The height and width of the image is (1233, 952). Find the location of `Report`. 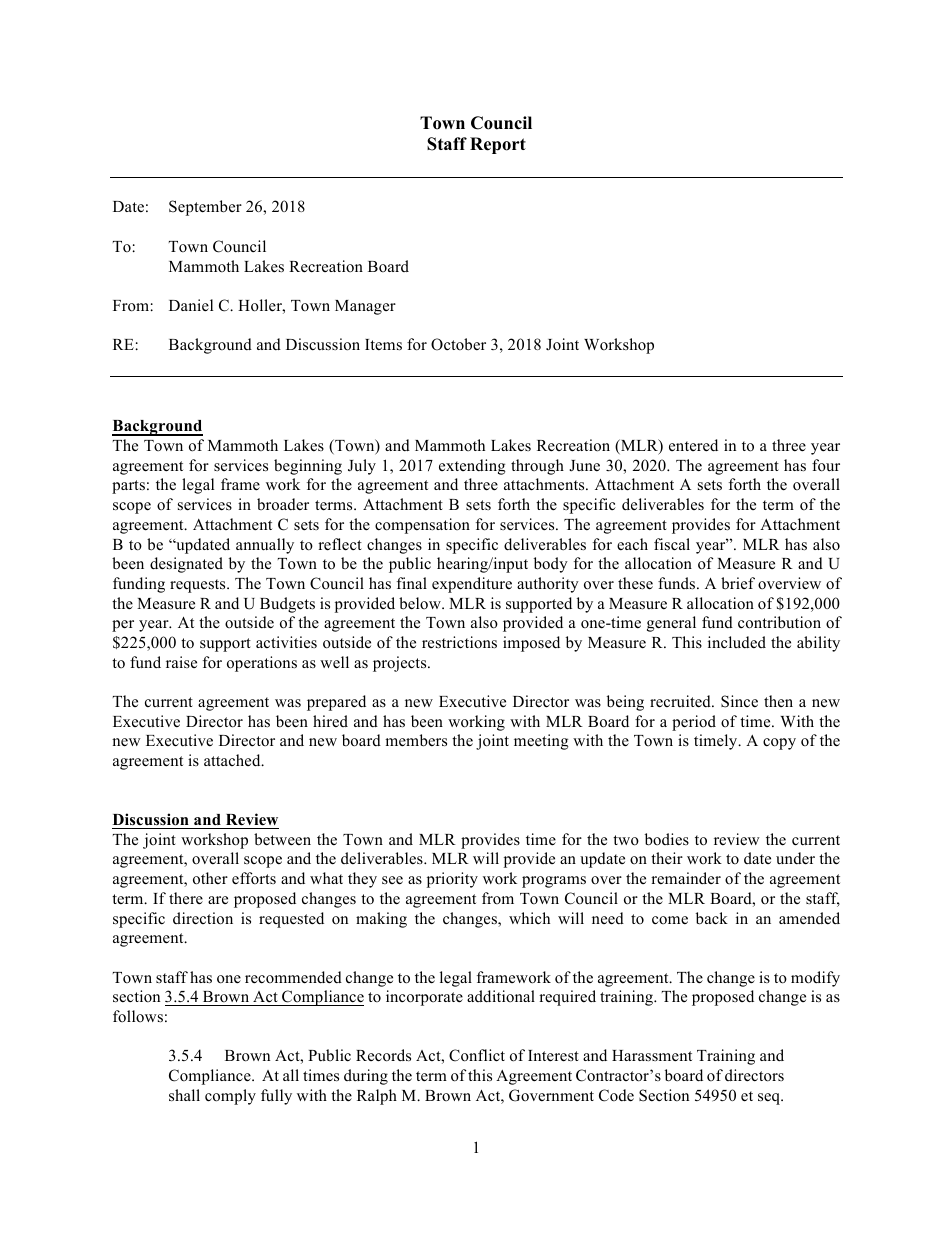

Report is located at coordinates (498, 145).
